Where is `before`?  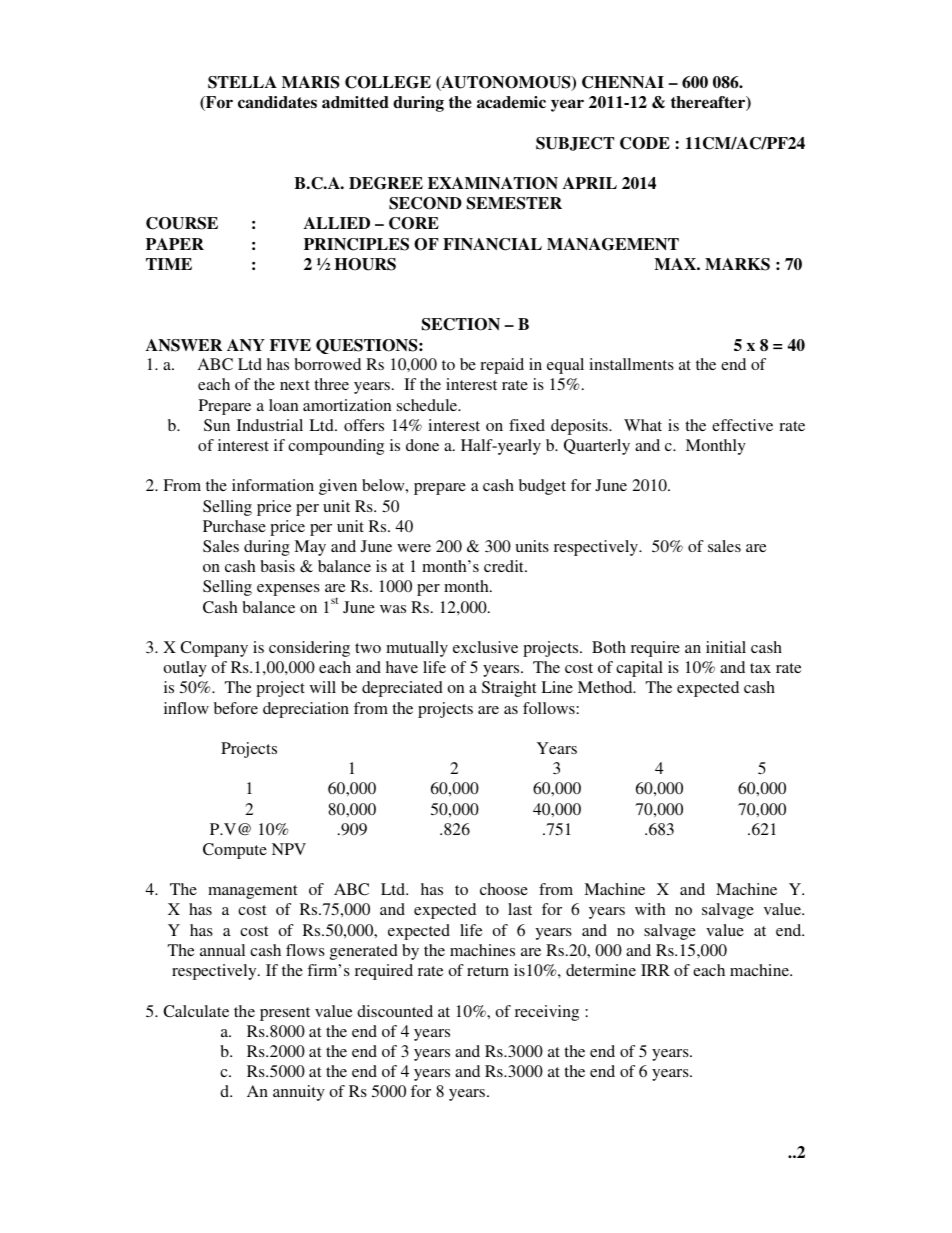
before is located at coordinates (236, 708).
